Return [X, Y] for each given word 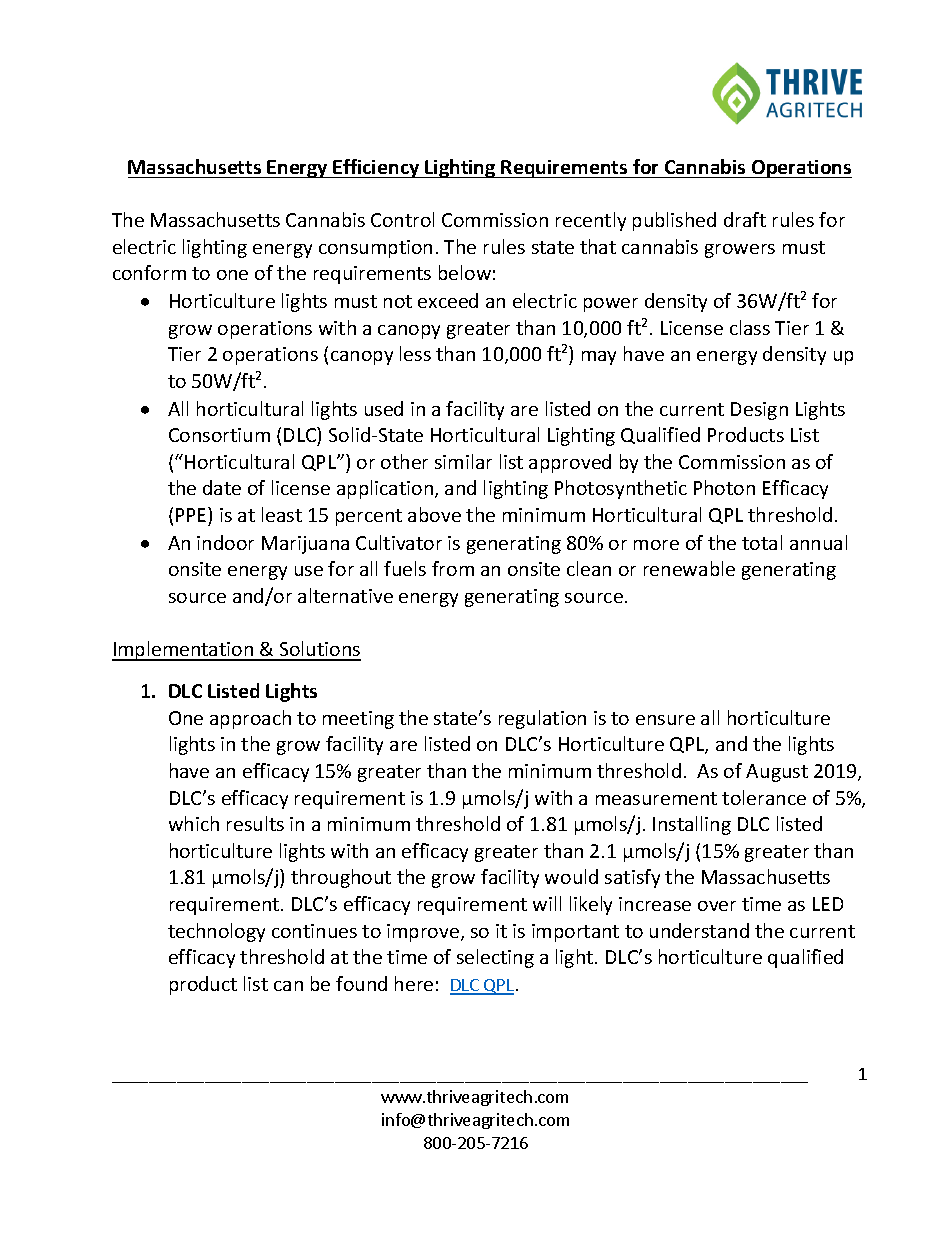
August [777, 773]
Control [402, 219]
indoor [225, 542]
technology [216, 932]
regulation [542, 719]
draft [745, 219]
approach [250, 719]
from [453, 568]
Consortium [219, 435]
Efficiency [377, 168]
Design [759, 411]
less [415, 353]
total [762, 542]
